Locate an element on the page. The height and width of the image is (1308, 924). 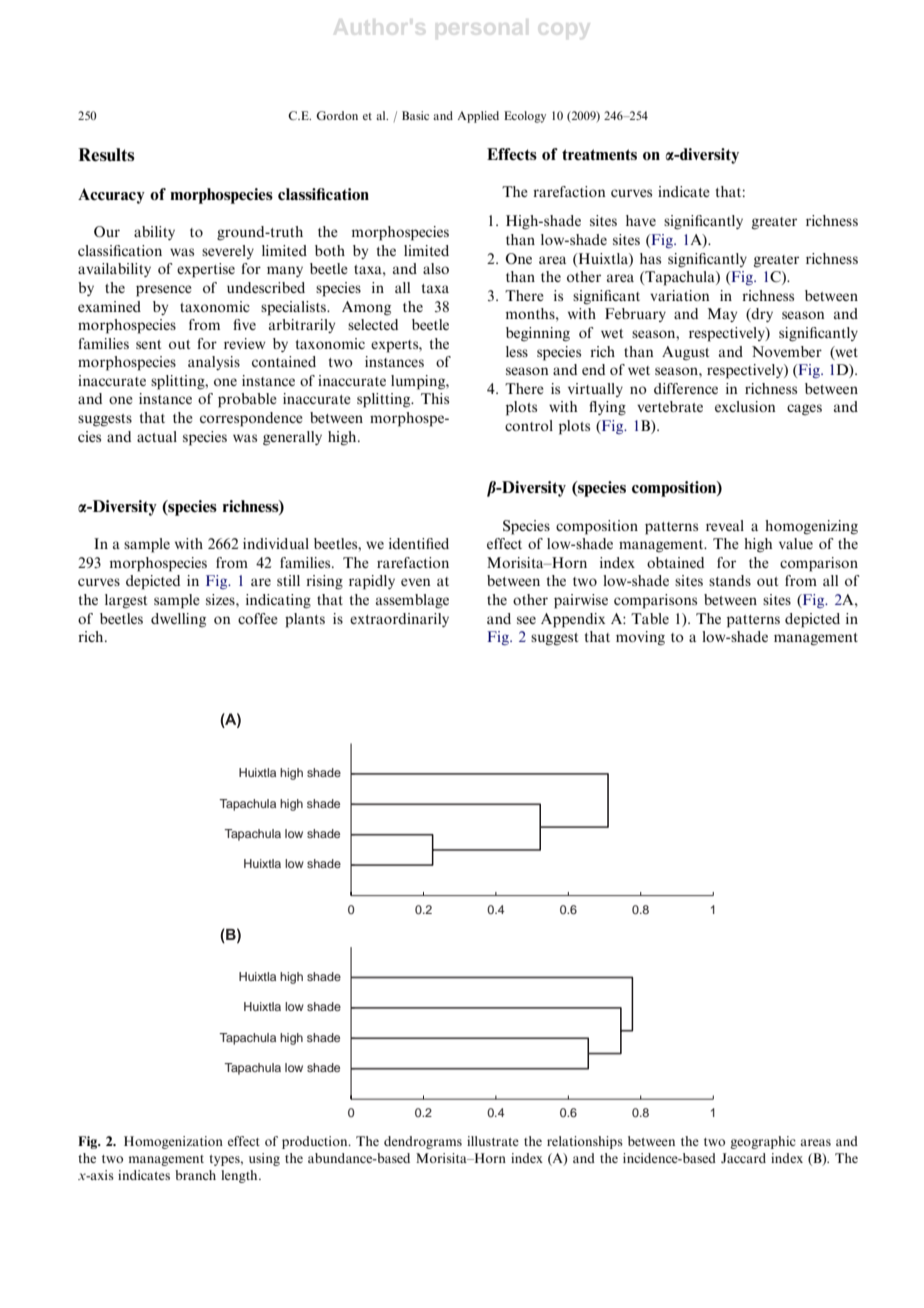
dwelling is located at coordinates (178, 620).
